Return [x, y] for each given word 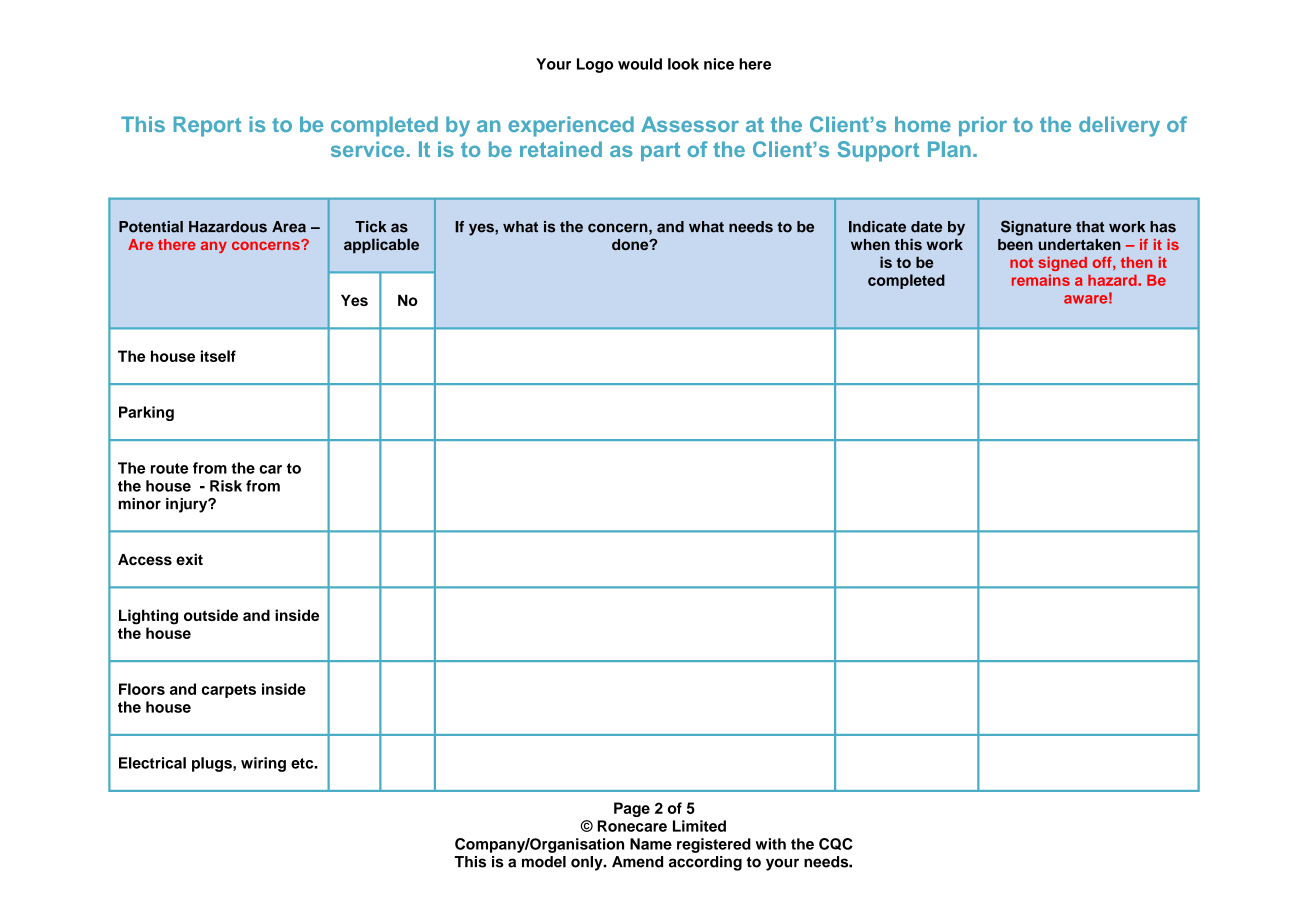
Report [207, 126]
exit [189, 559]
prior [983, 126]
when [870, 244]
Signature [1036, 228]
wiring [263, 764]
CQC [836, 844]
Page [632, 809]
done [631, 244]
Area [289, 227]
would [640, 64]
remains [1041, 280]
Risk [226, 486]
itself [218, 356]
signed [1063, 264]
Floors [142, 689]
